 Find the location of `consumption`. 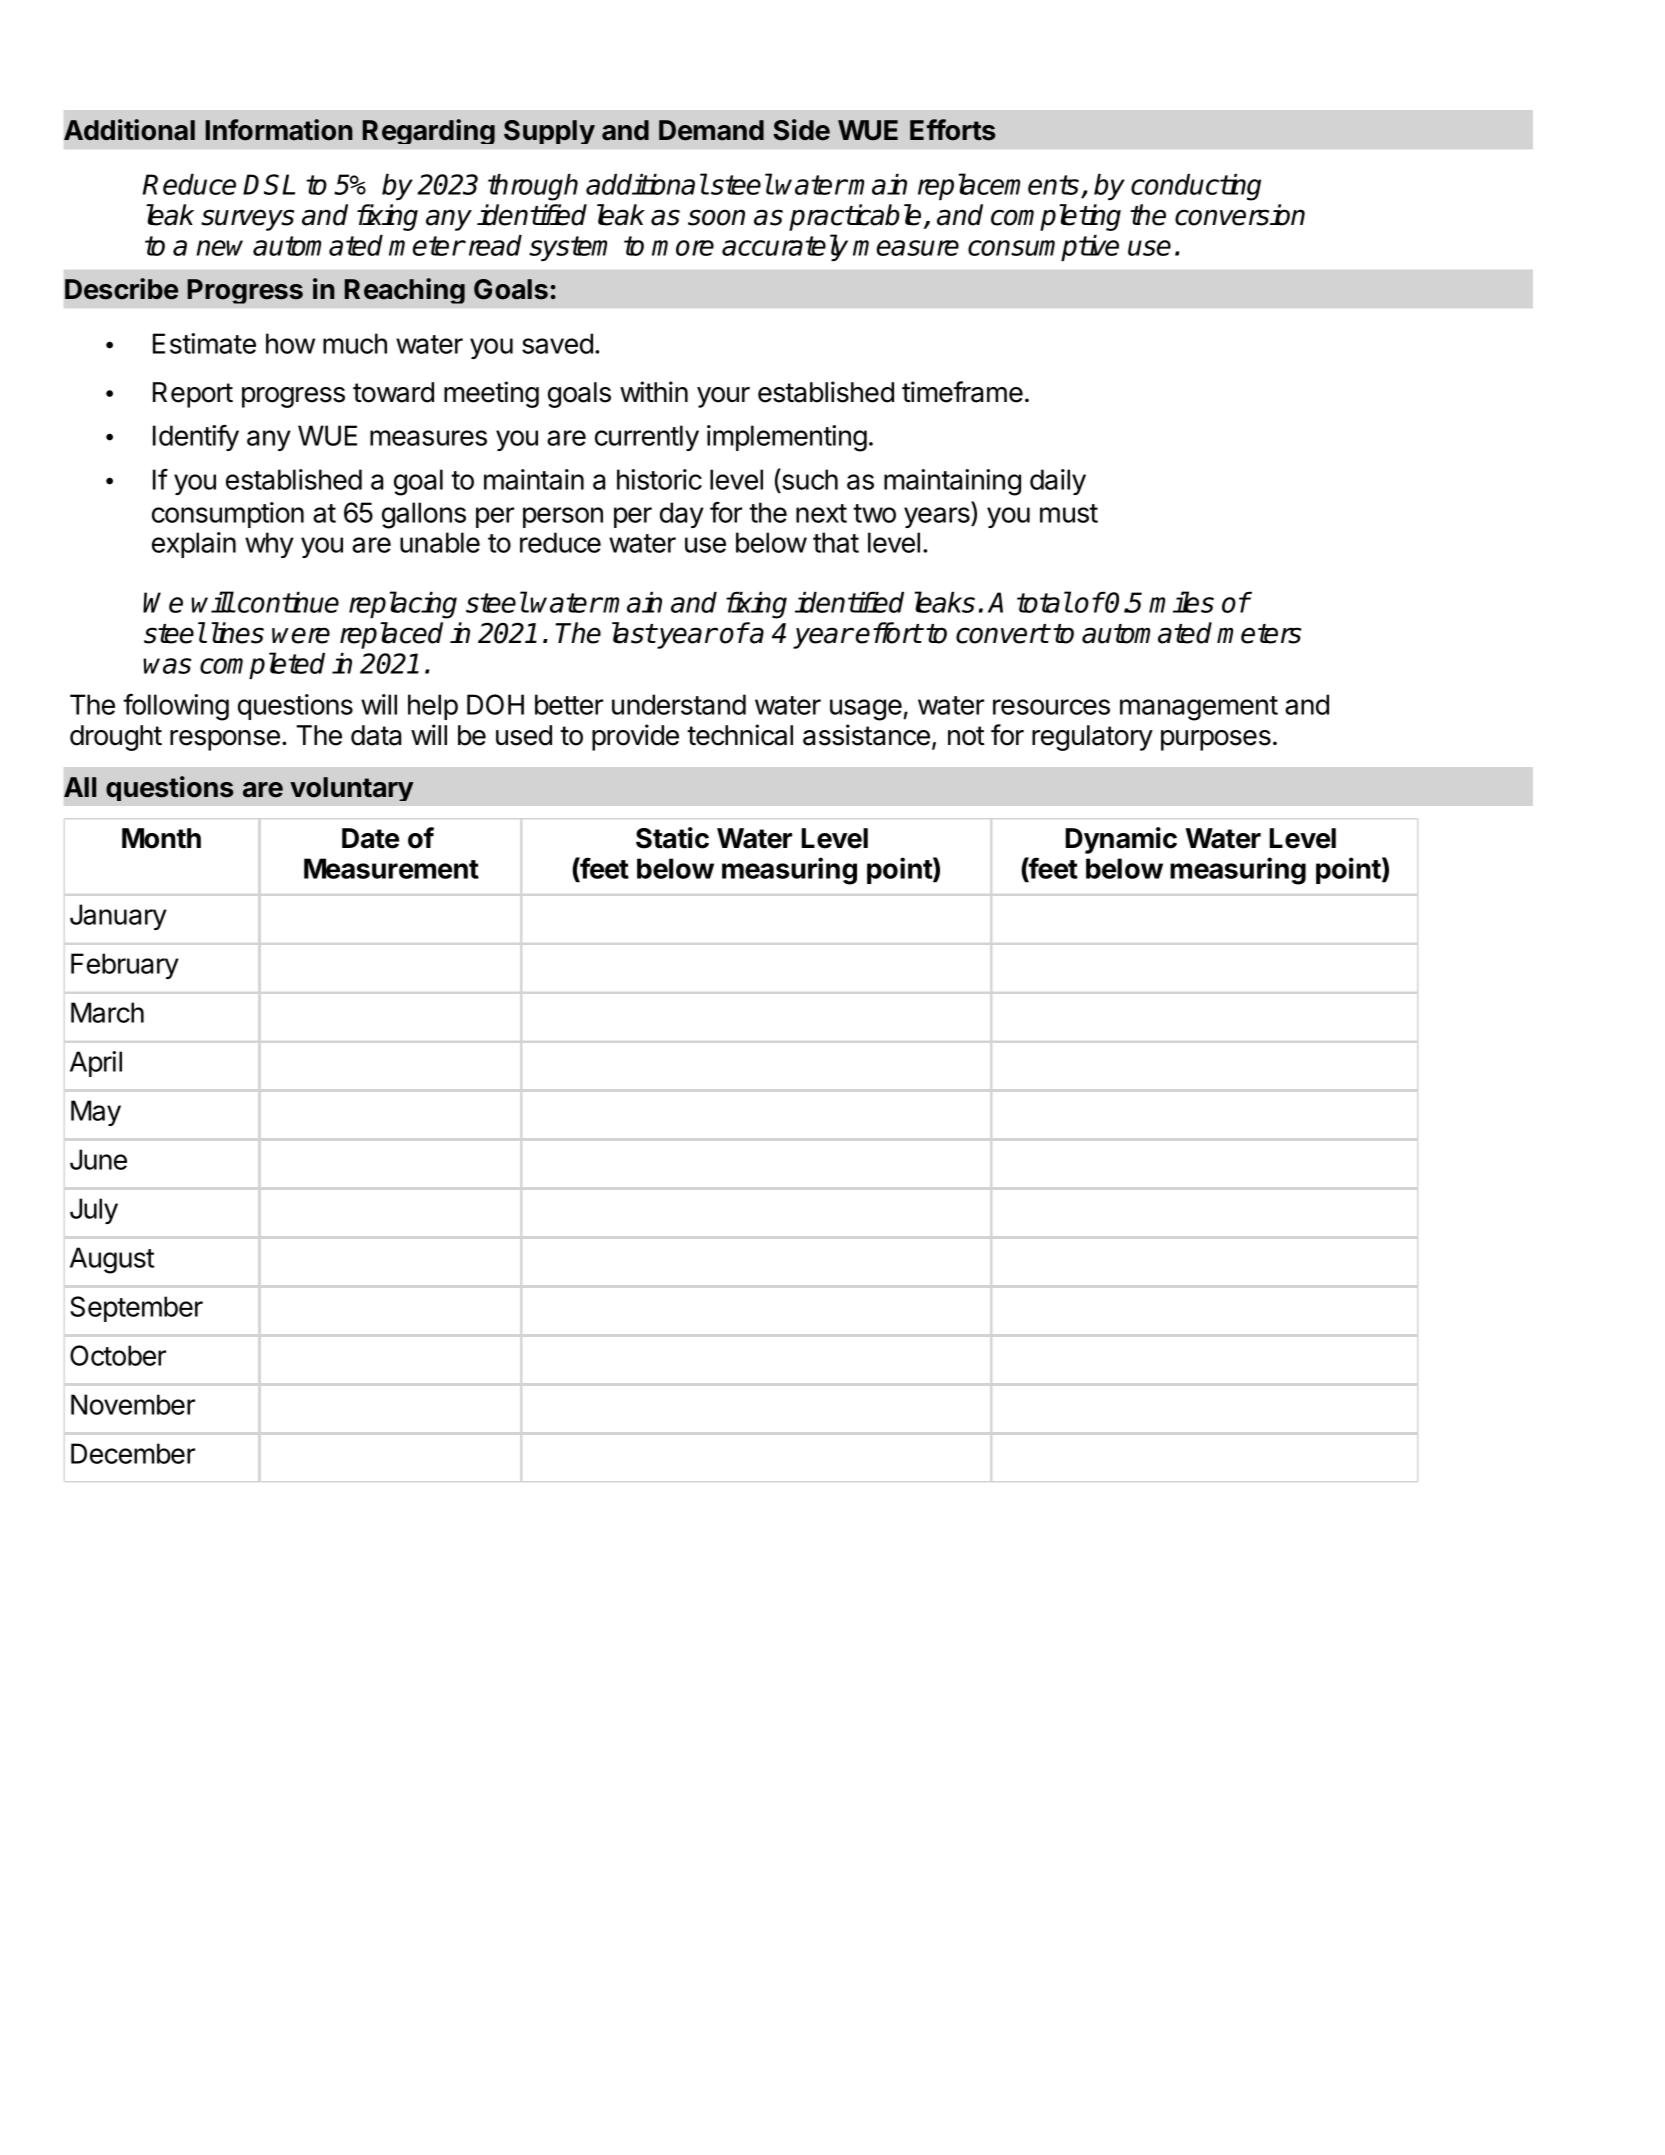

consumption is located at coordinates (228, 515).
